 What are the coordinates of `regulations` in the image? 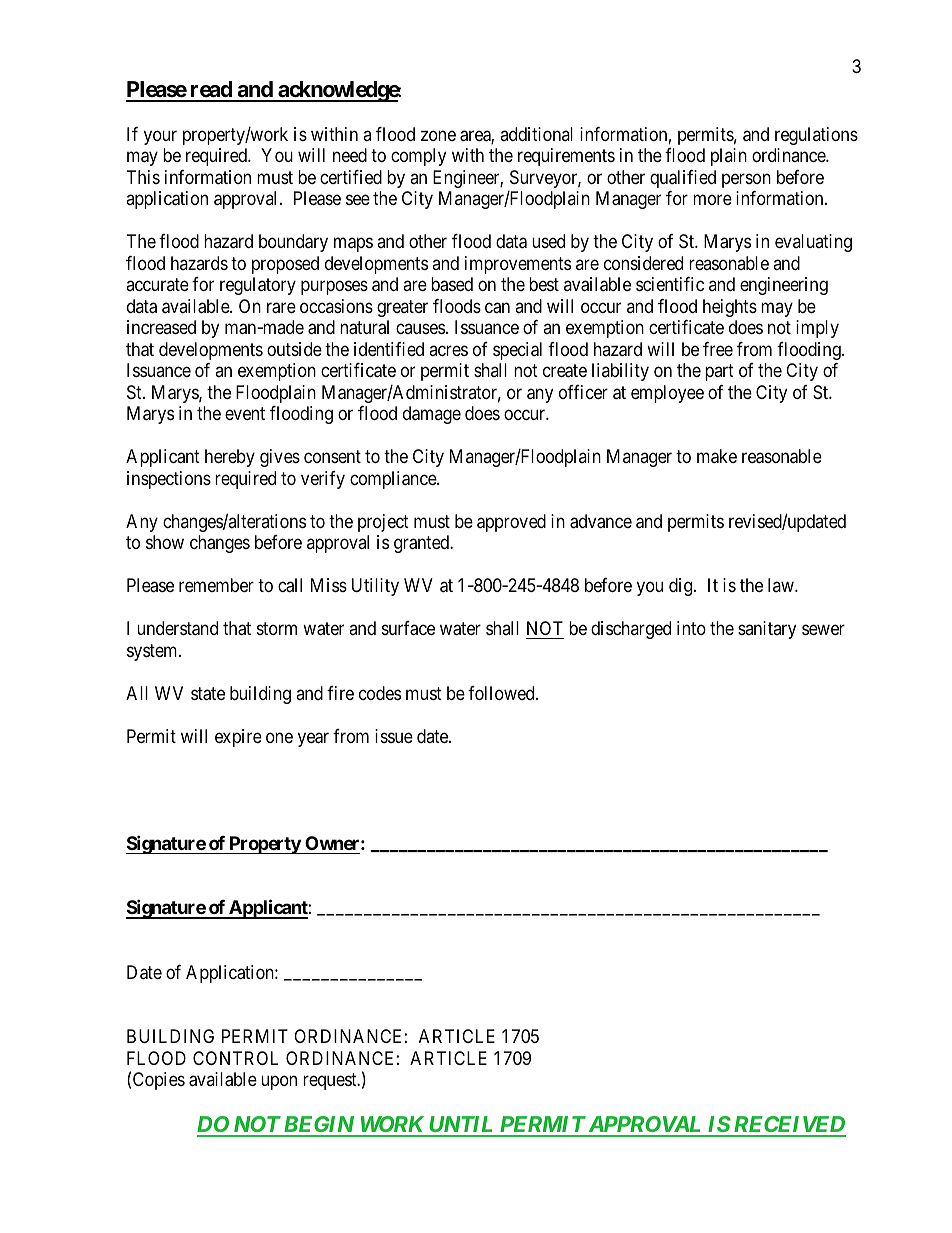 It's located at (816, 136).
